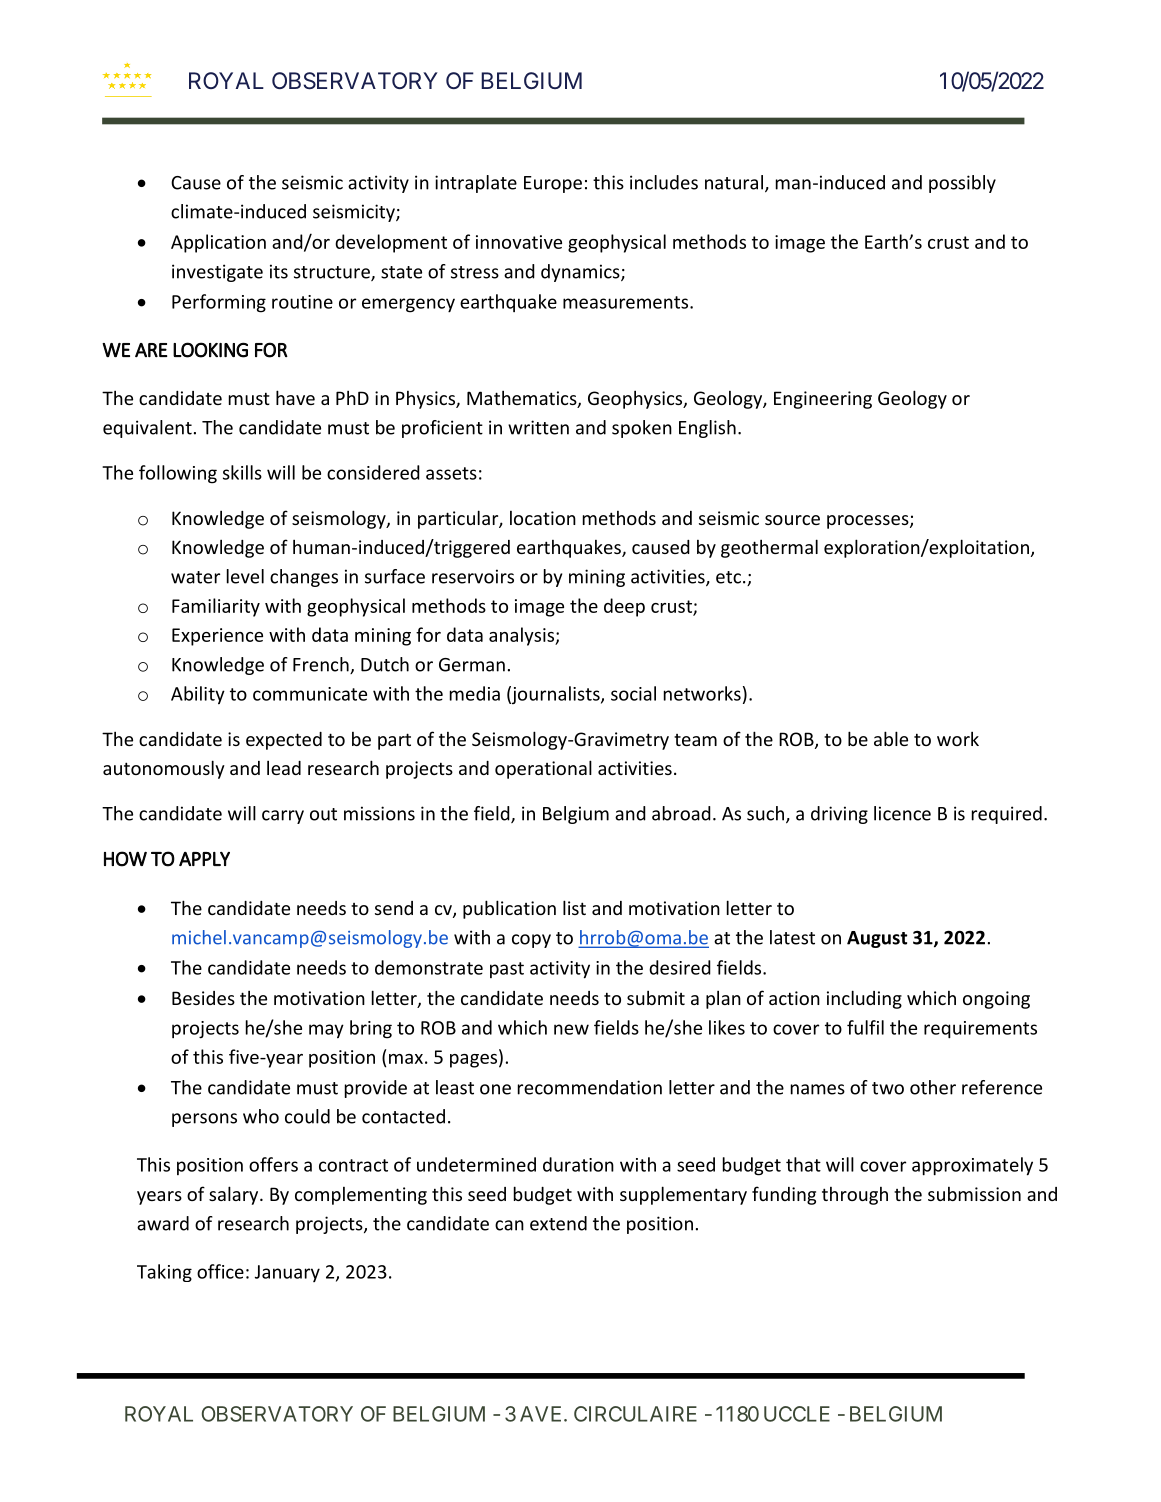 Image resolution: width=1161 pixels, height=1502 pixels. I want to click on duration, so click(578, 1164).
